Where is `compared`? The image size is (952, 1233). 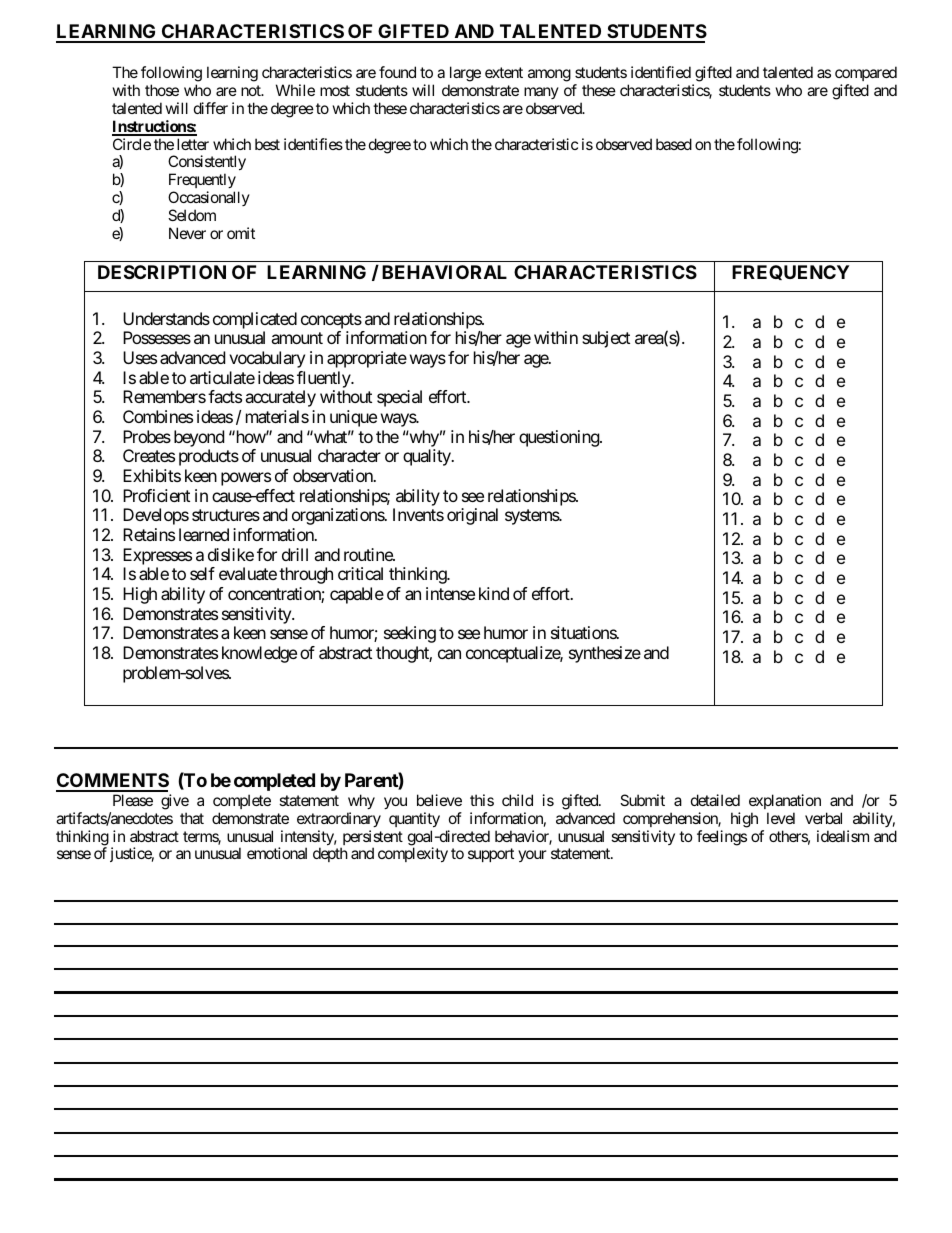
compared is located at coordinates (866, 73).
